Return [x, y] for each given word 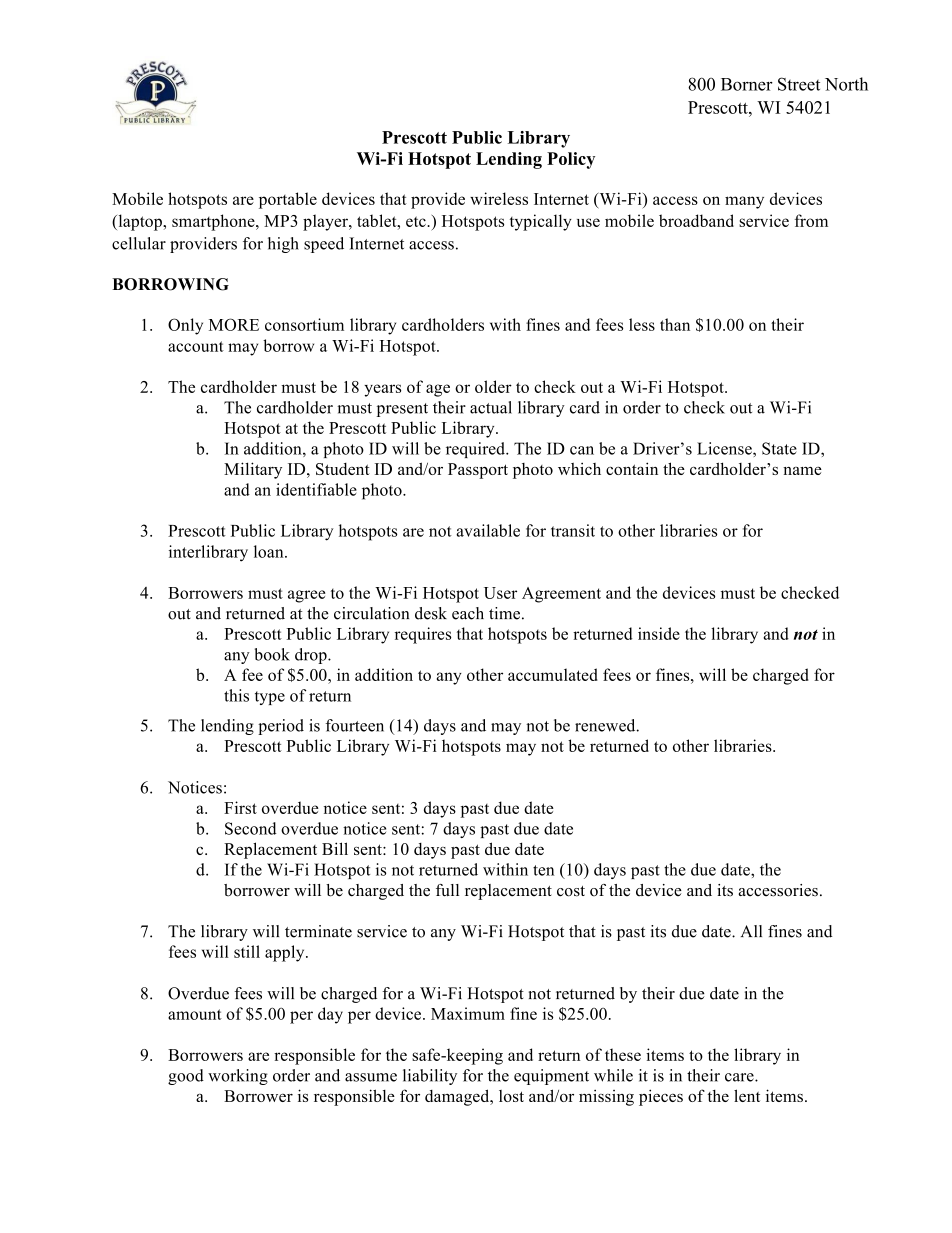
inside [659, 633]
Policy [571, 160]
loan [270, 551]
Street [799, 84]
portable [288, 200]
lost [511, 1096]
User [500, 593]
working [238, 1077]
